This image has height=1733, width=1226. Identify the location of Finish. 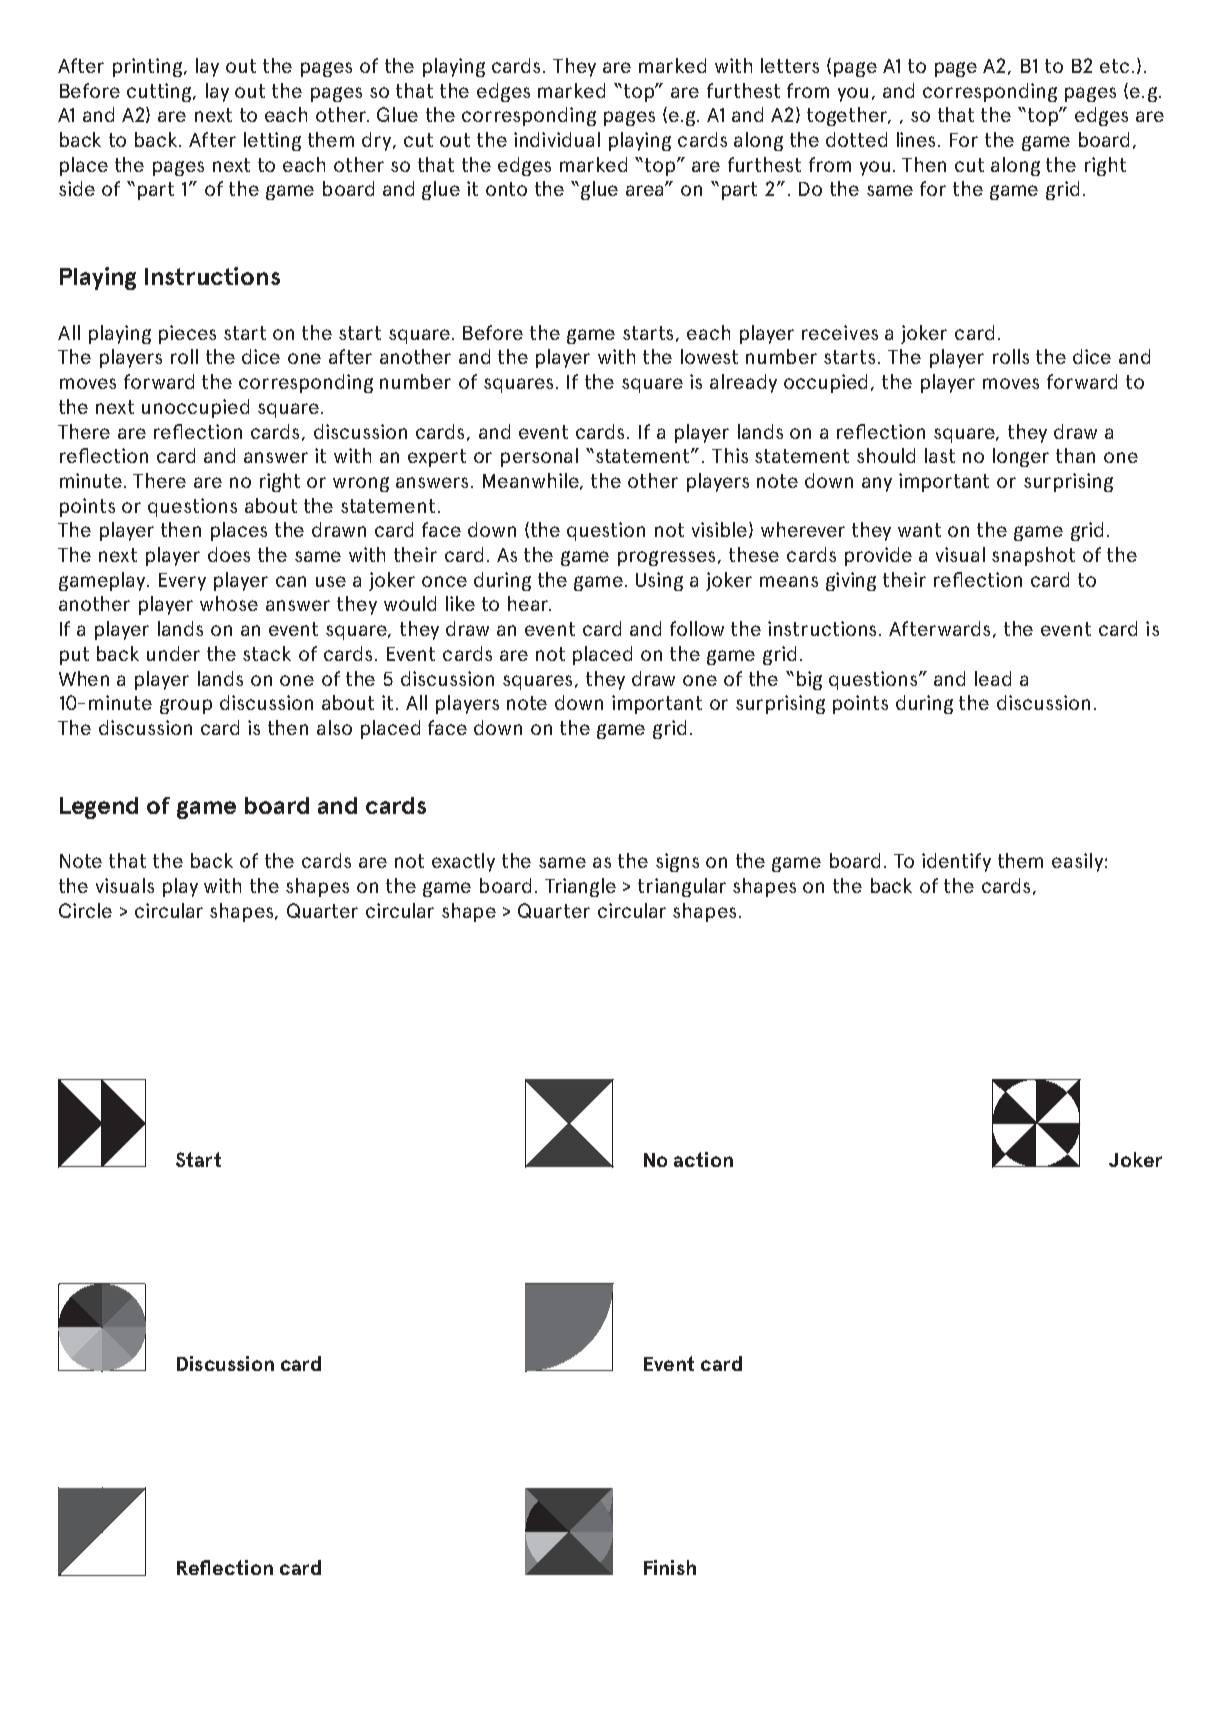
(670, 1567).
